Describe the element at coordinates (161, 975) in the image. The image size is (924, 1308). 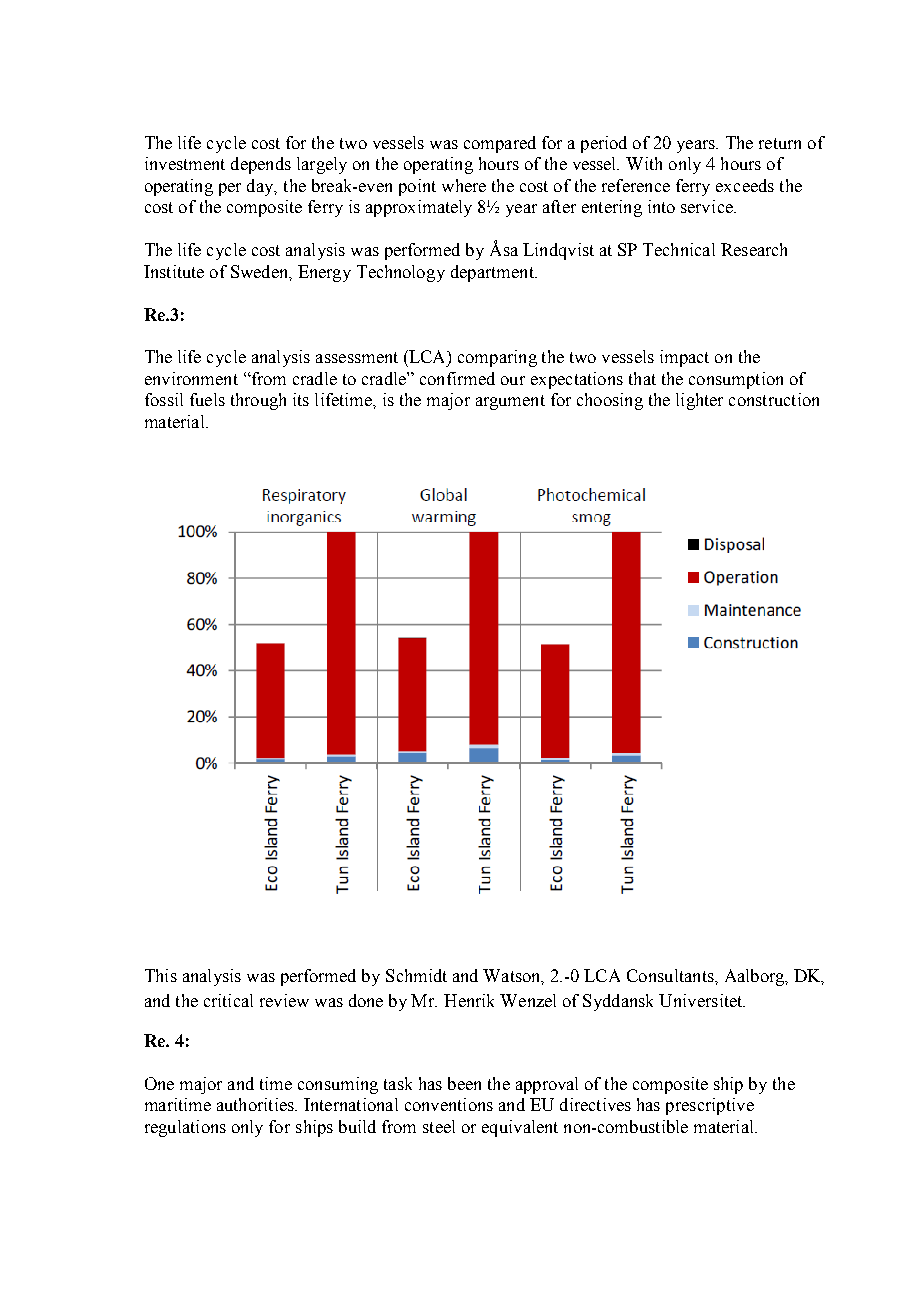
I see `This` at that location.
